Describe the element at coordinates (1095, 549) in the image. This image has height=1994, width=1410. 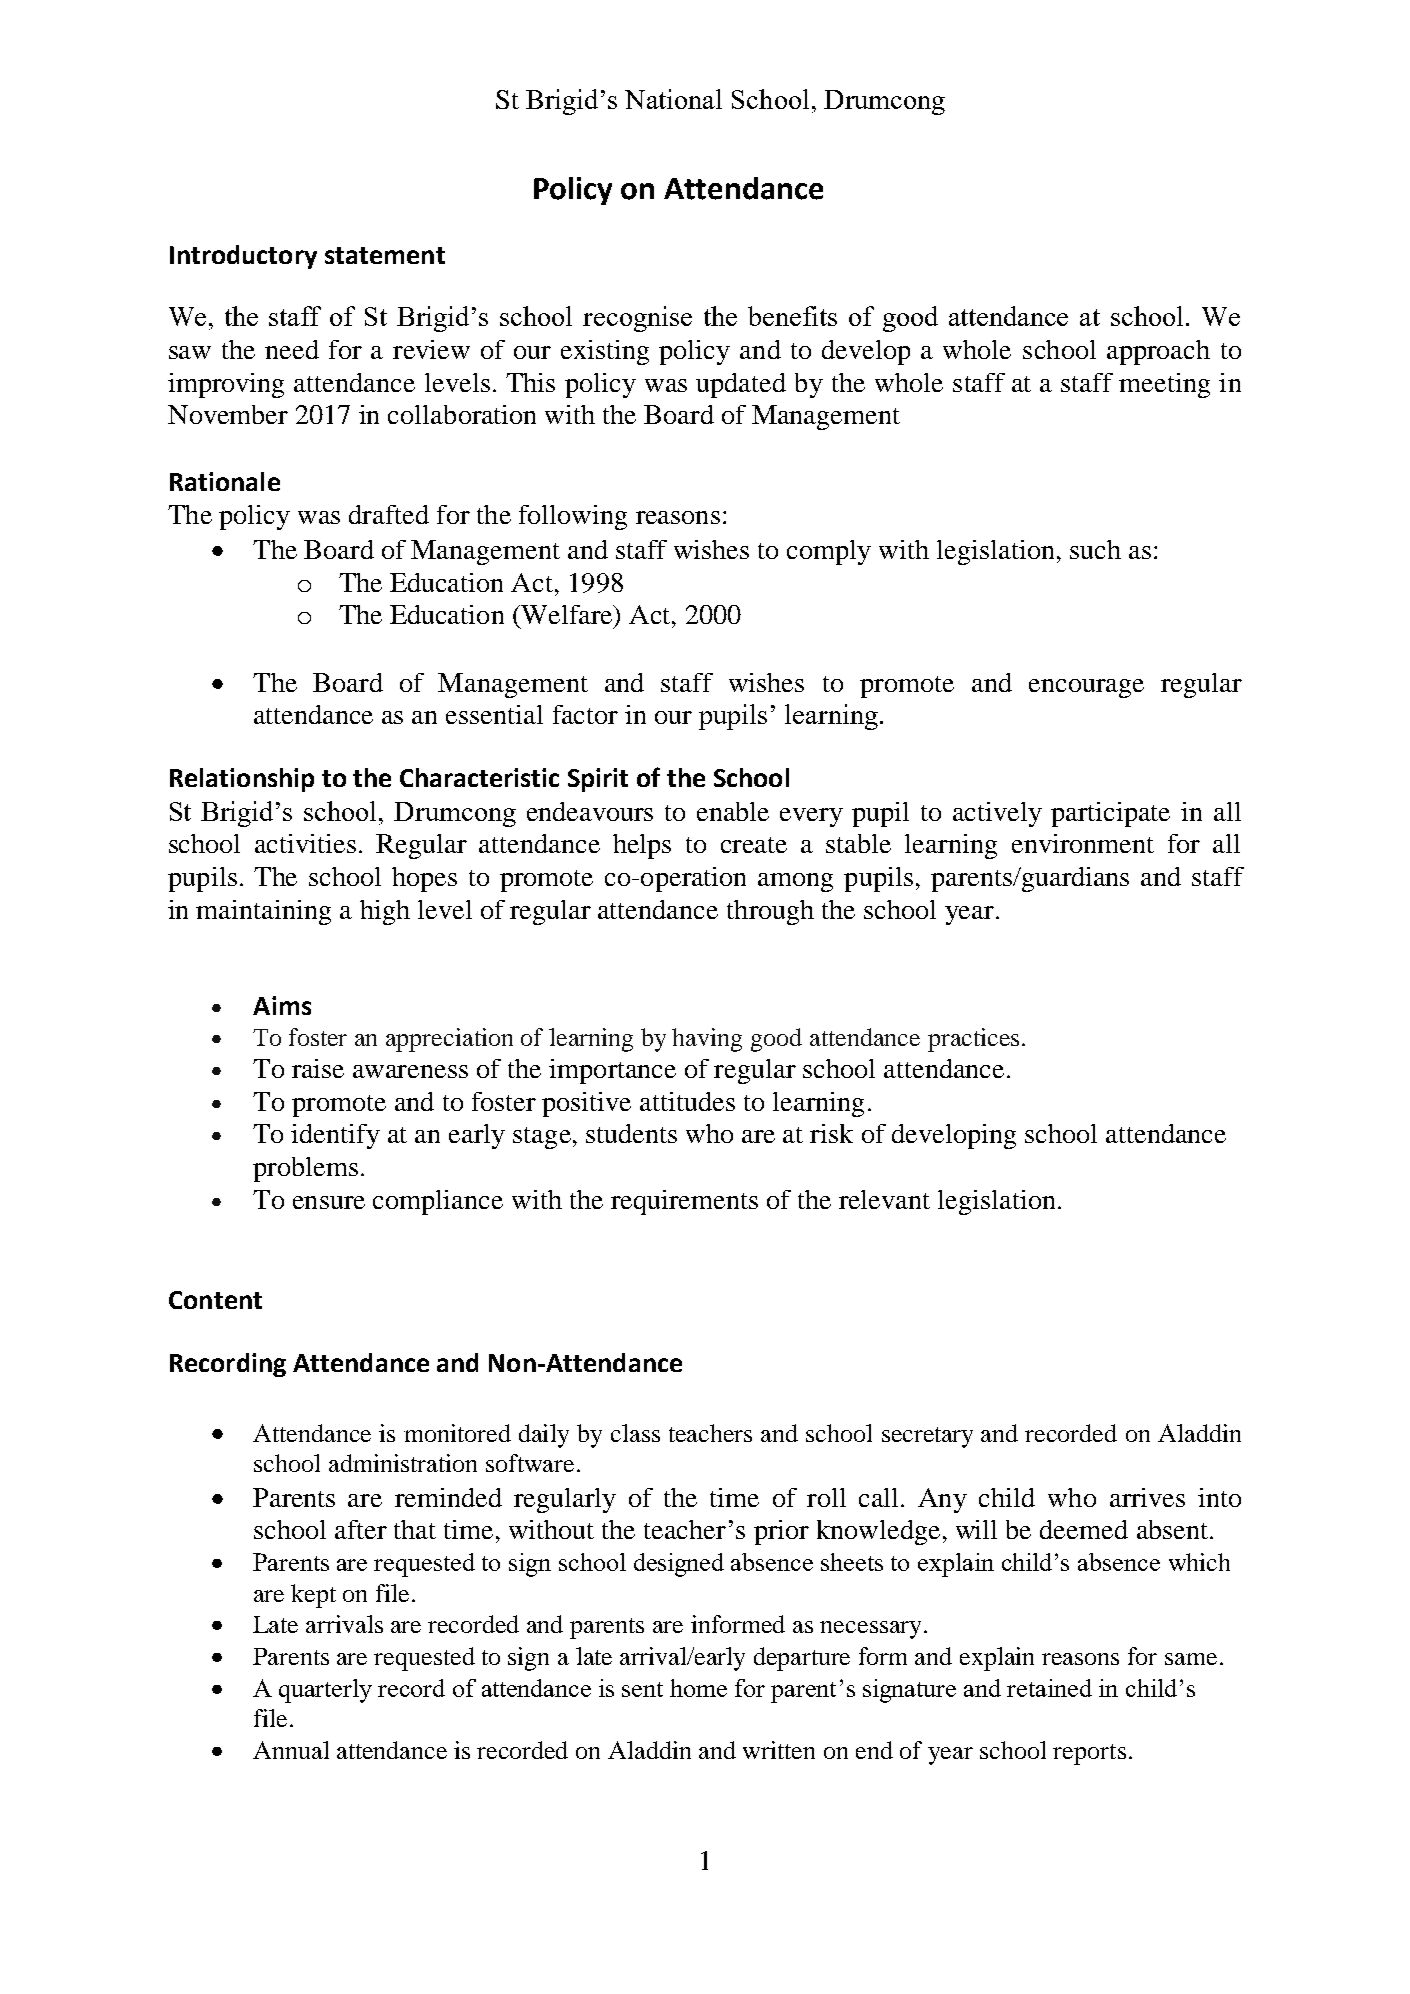
I see `such` at that location.
